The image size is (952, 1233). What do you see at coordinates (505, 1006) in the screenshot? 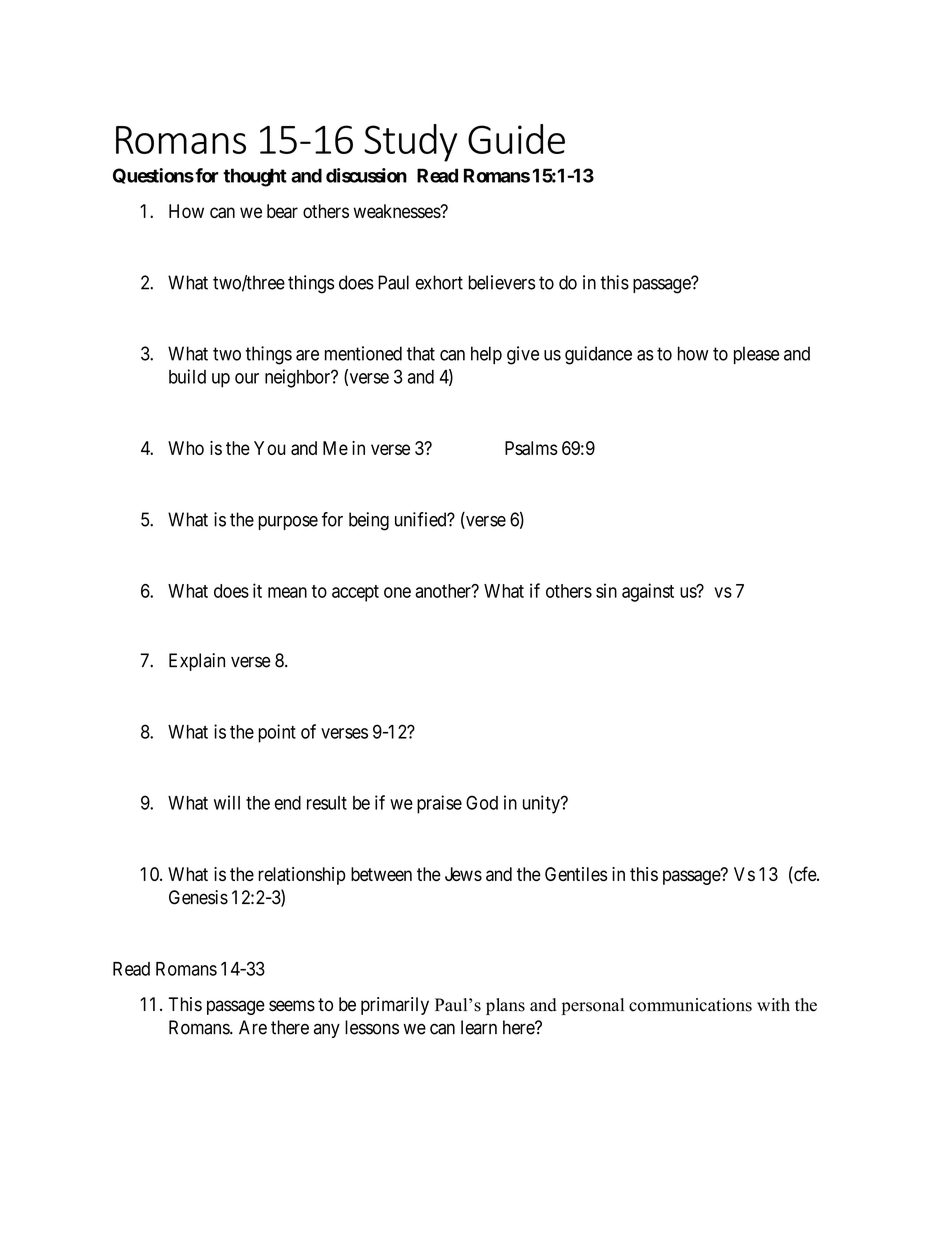
I see `plans` at bounding box center [505, 1006].
